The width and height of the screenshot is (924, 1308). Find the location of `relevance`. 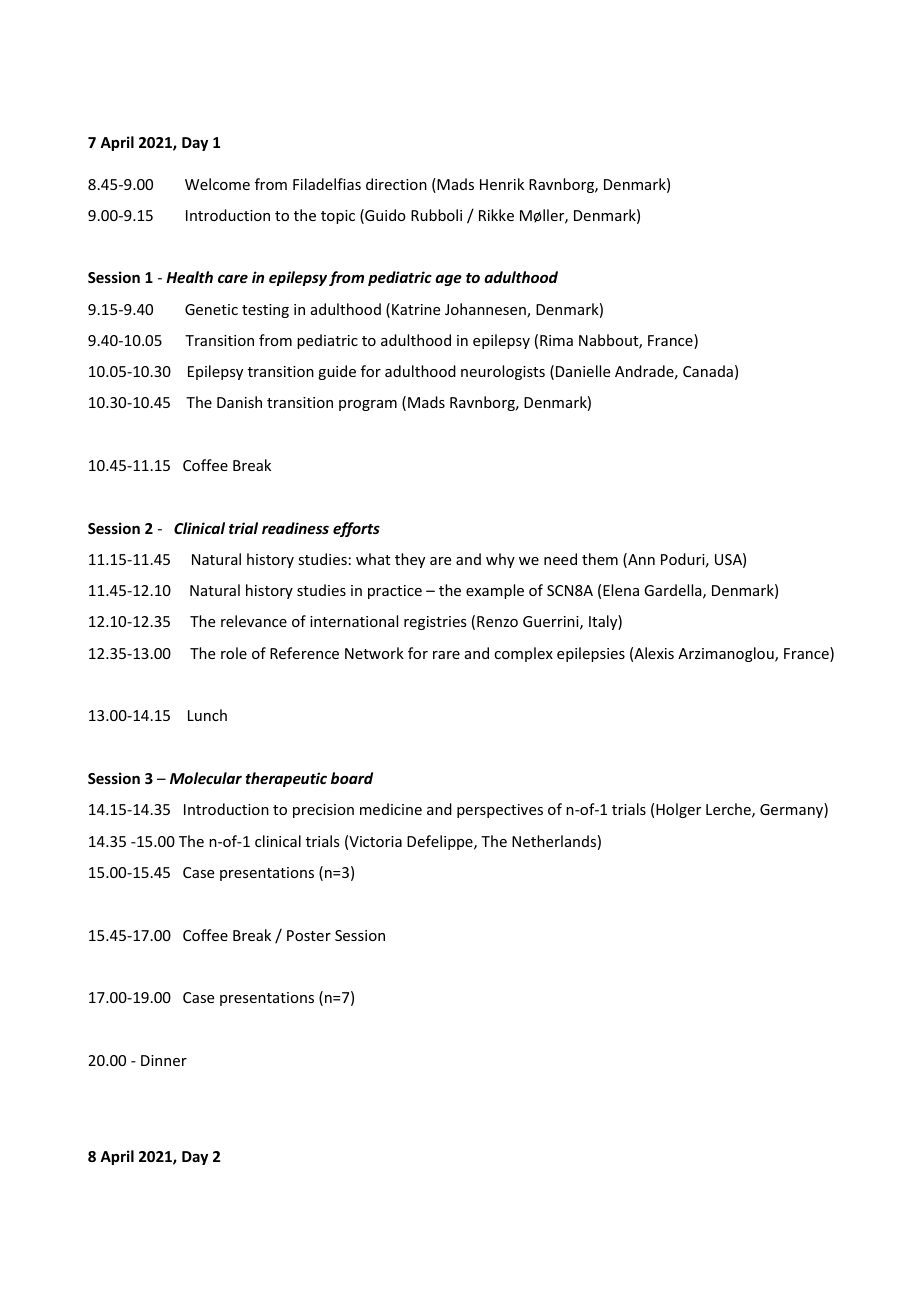

relevance is located at coordinates (254, 621).
